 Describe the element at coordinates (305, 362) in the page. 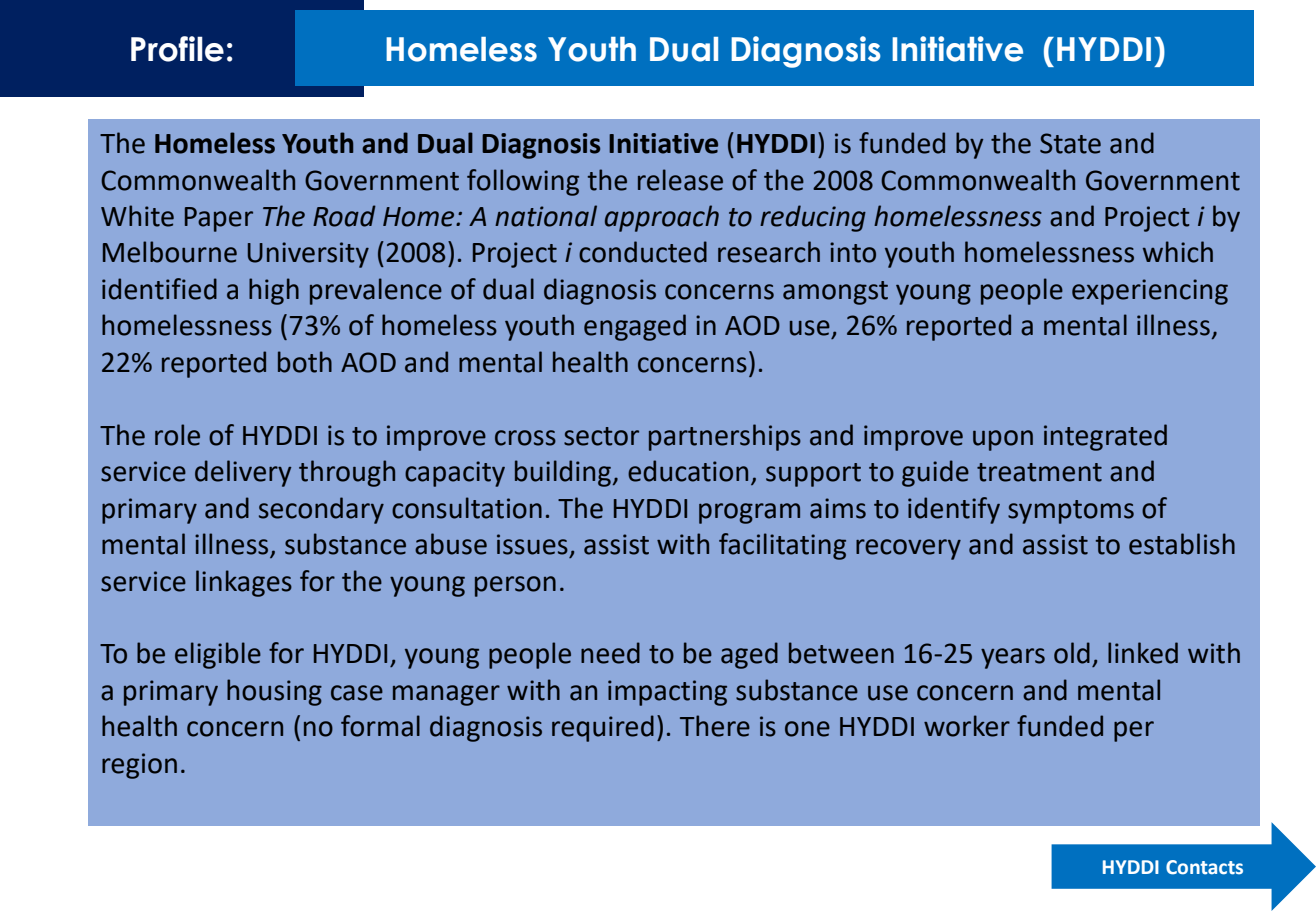

I see `both` at that location.
